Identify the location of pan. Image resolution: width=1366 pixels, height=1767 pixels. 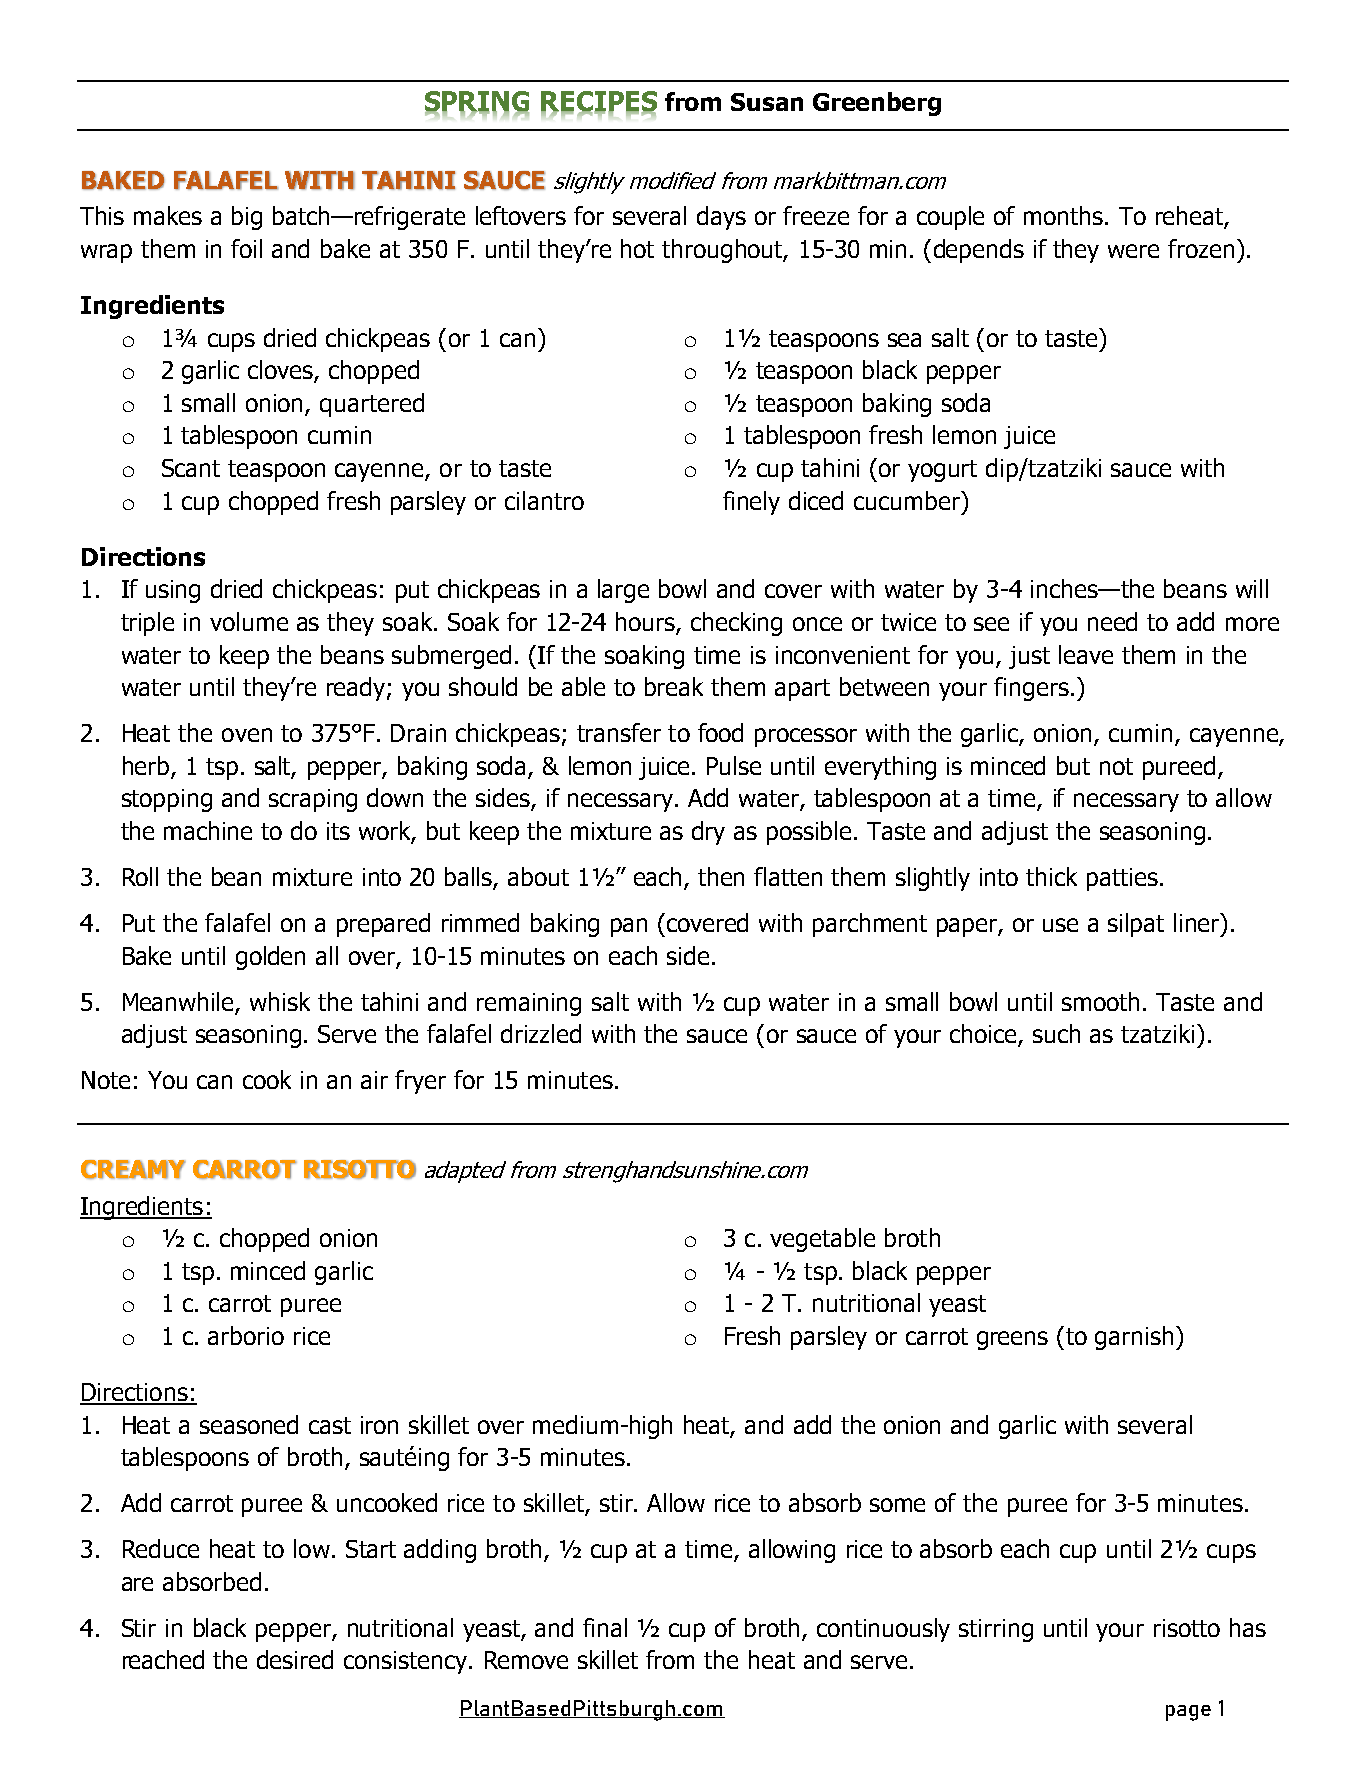
(629, 927).
